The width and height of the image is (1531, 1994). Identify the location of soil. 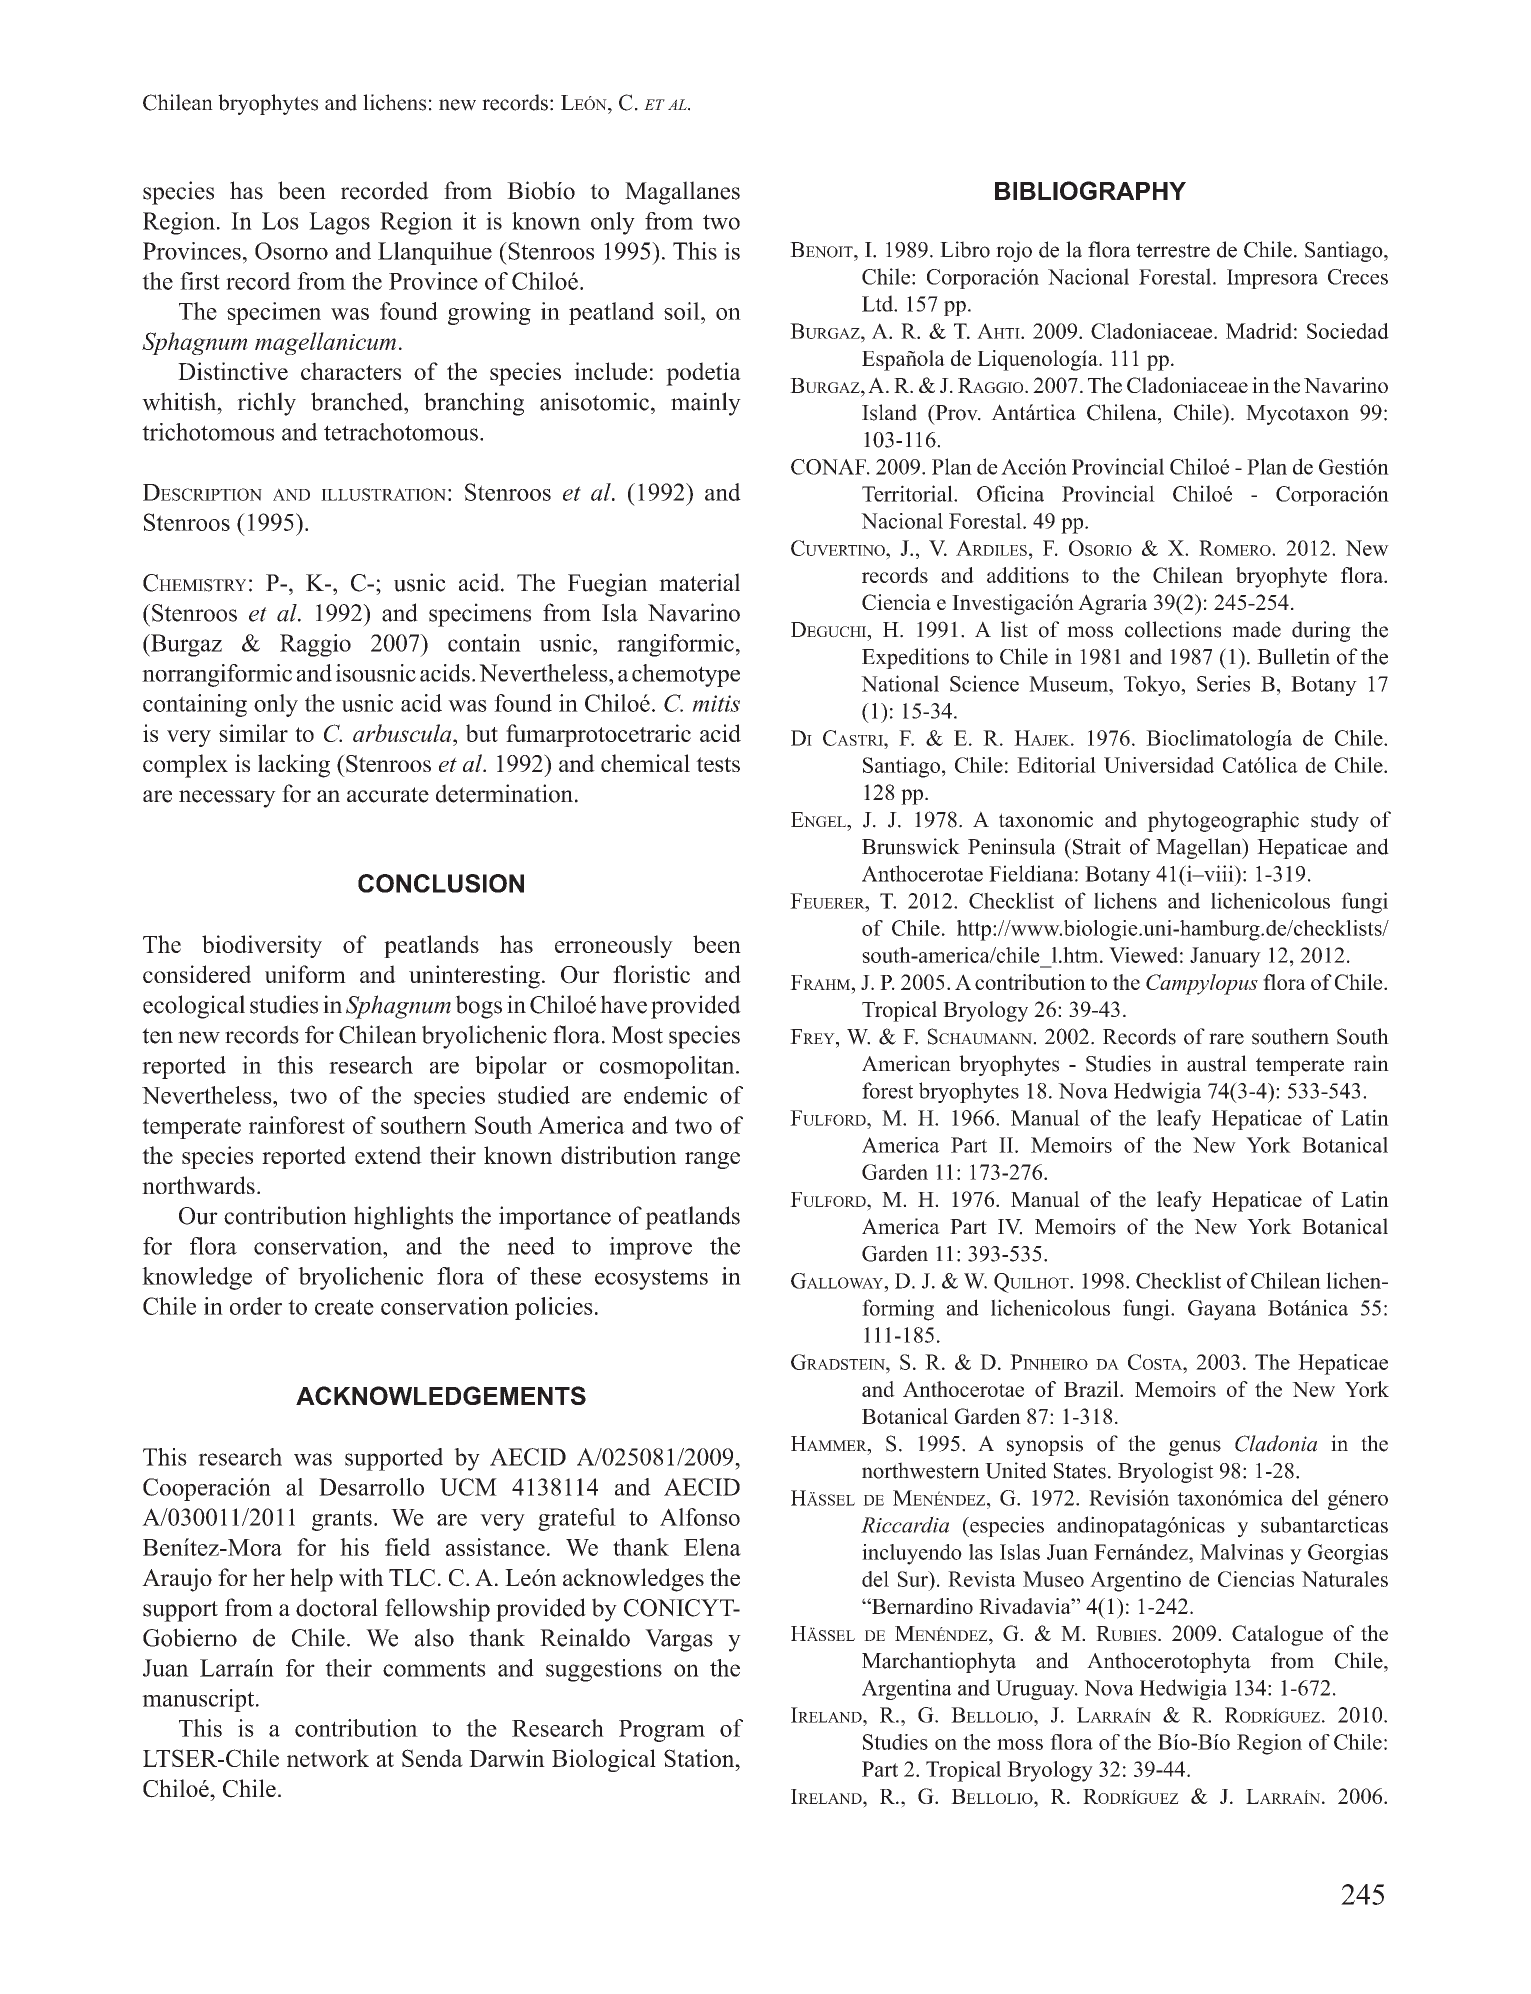
(683, 311).
